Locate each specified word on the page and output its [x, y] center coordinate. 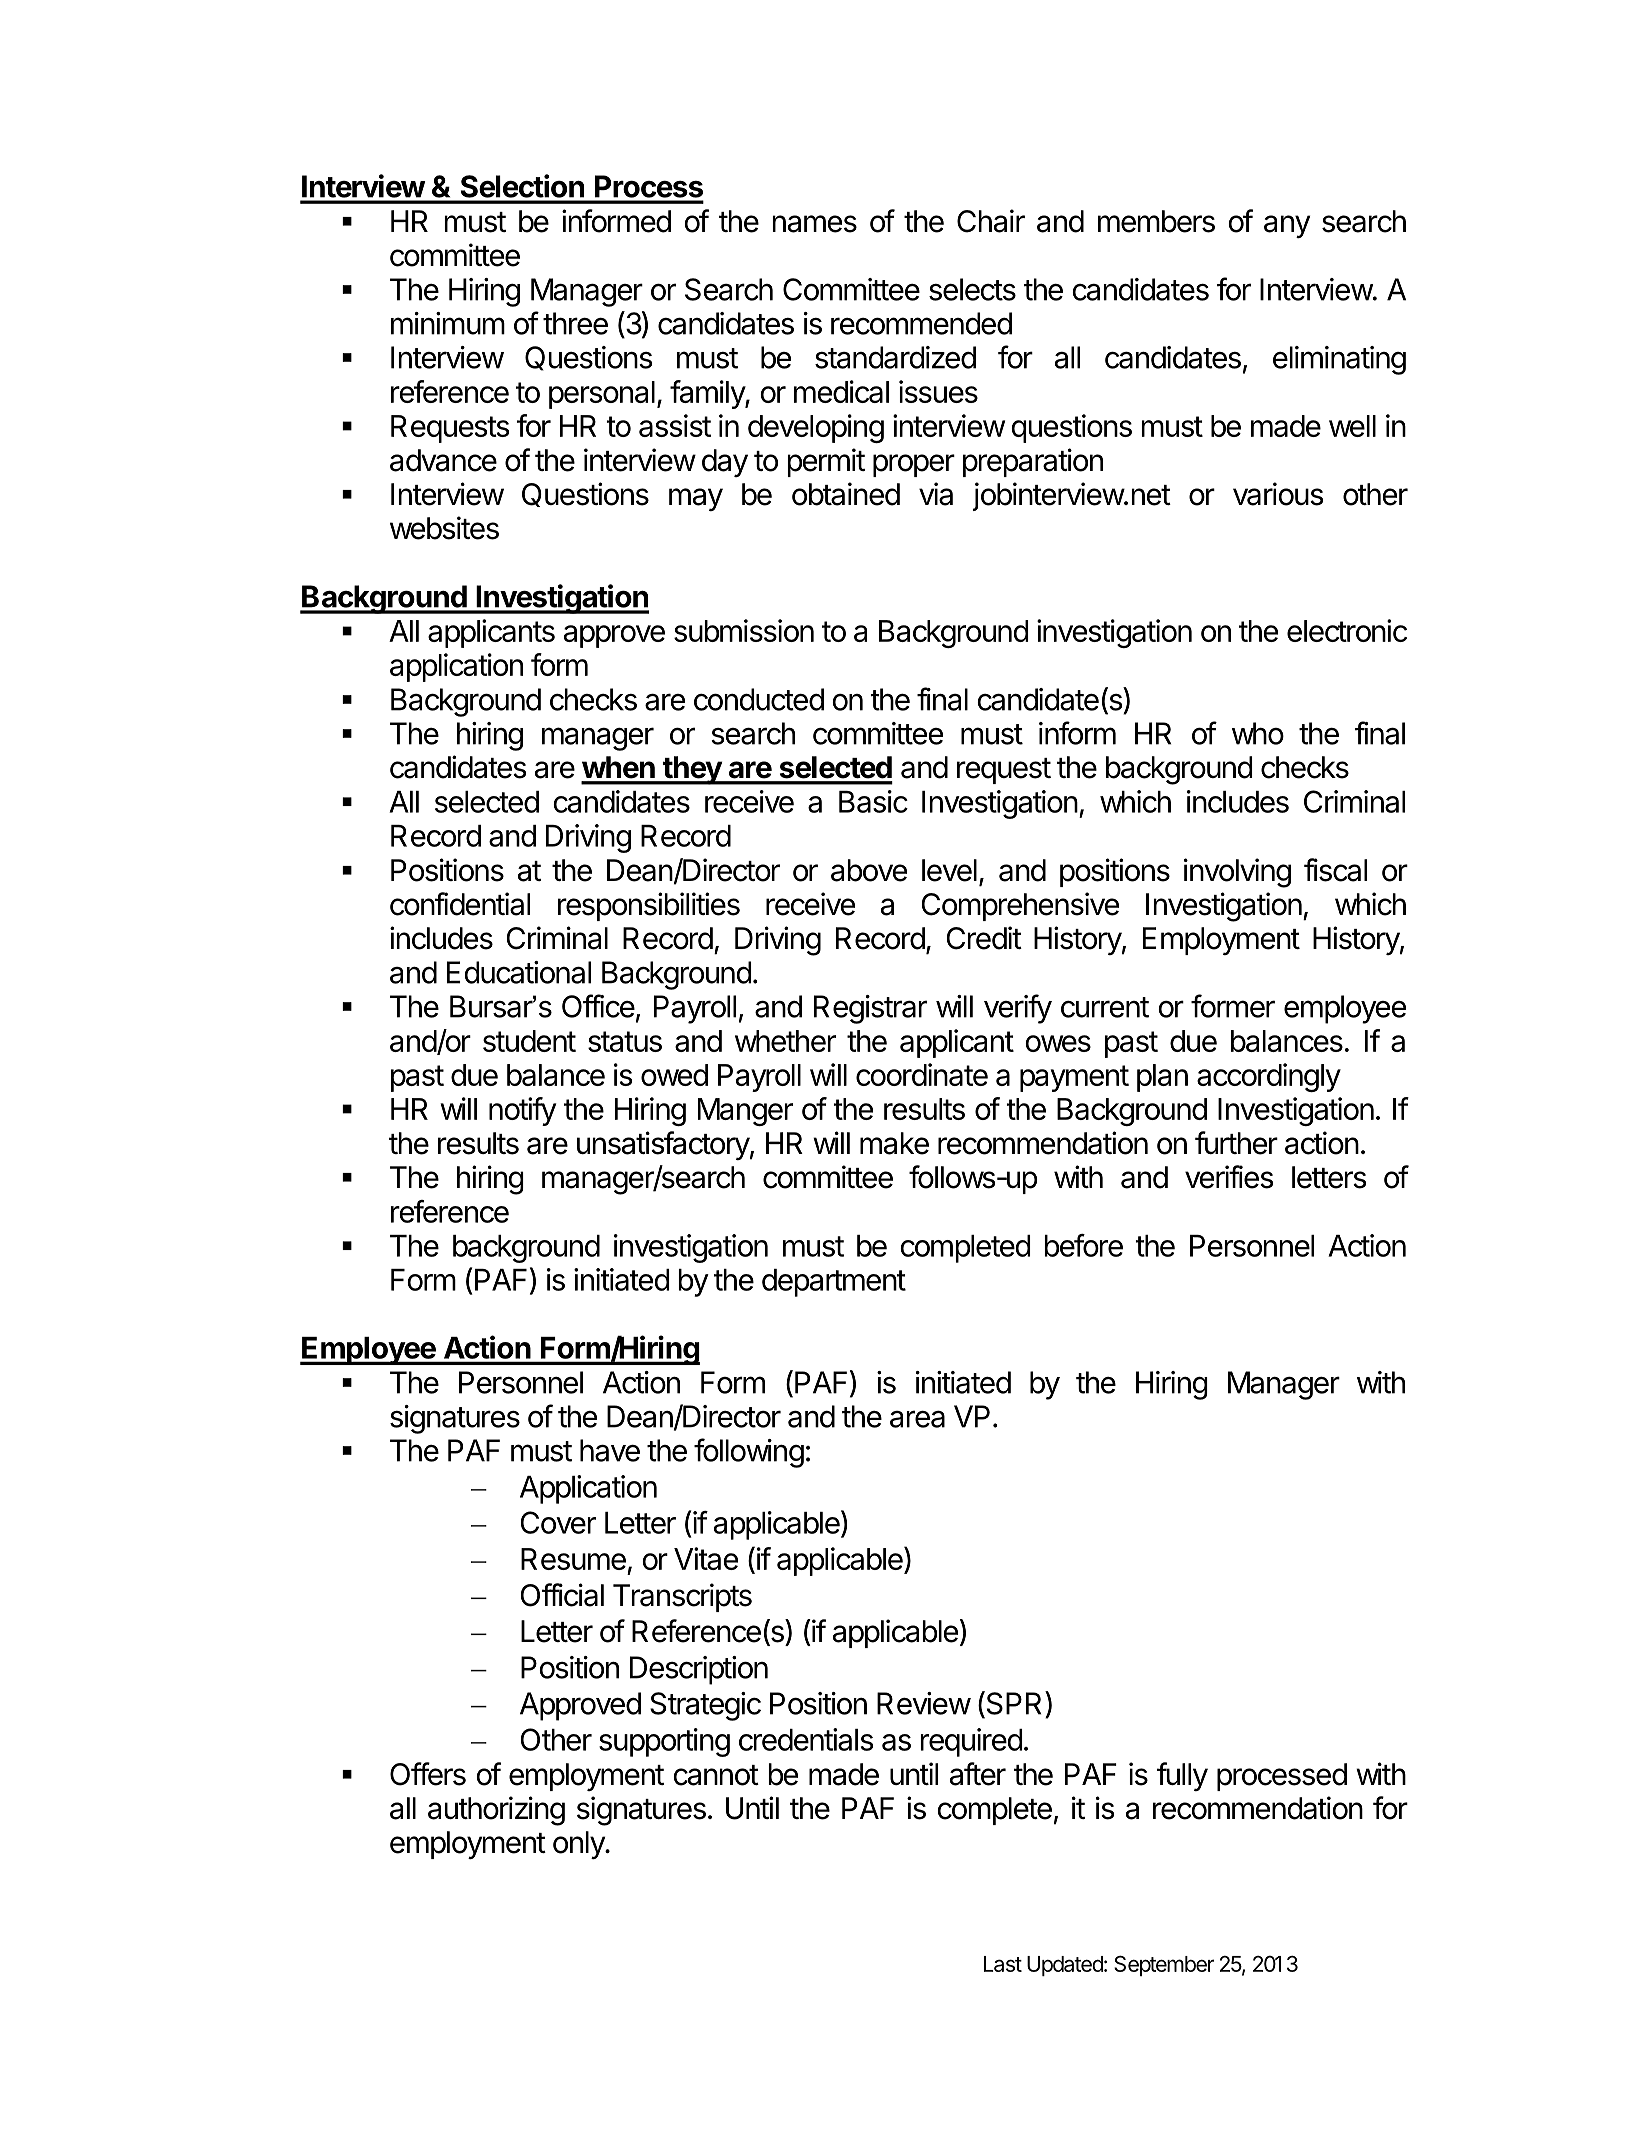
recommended [921, 323]
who [1258, 733]
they [692, 770]
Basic [873, 801]
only [579, 1845]
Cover [558, 1522]
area [917, 1419]
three [575, 323]
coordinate [922, 1074]
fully [1182, 1776]
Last [1003, 1964]
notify [522, 1111]
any [1287, 226]
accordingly [1269, 1077]
